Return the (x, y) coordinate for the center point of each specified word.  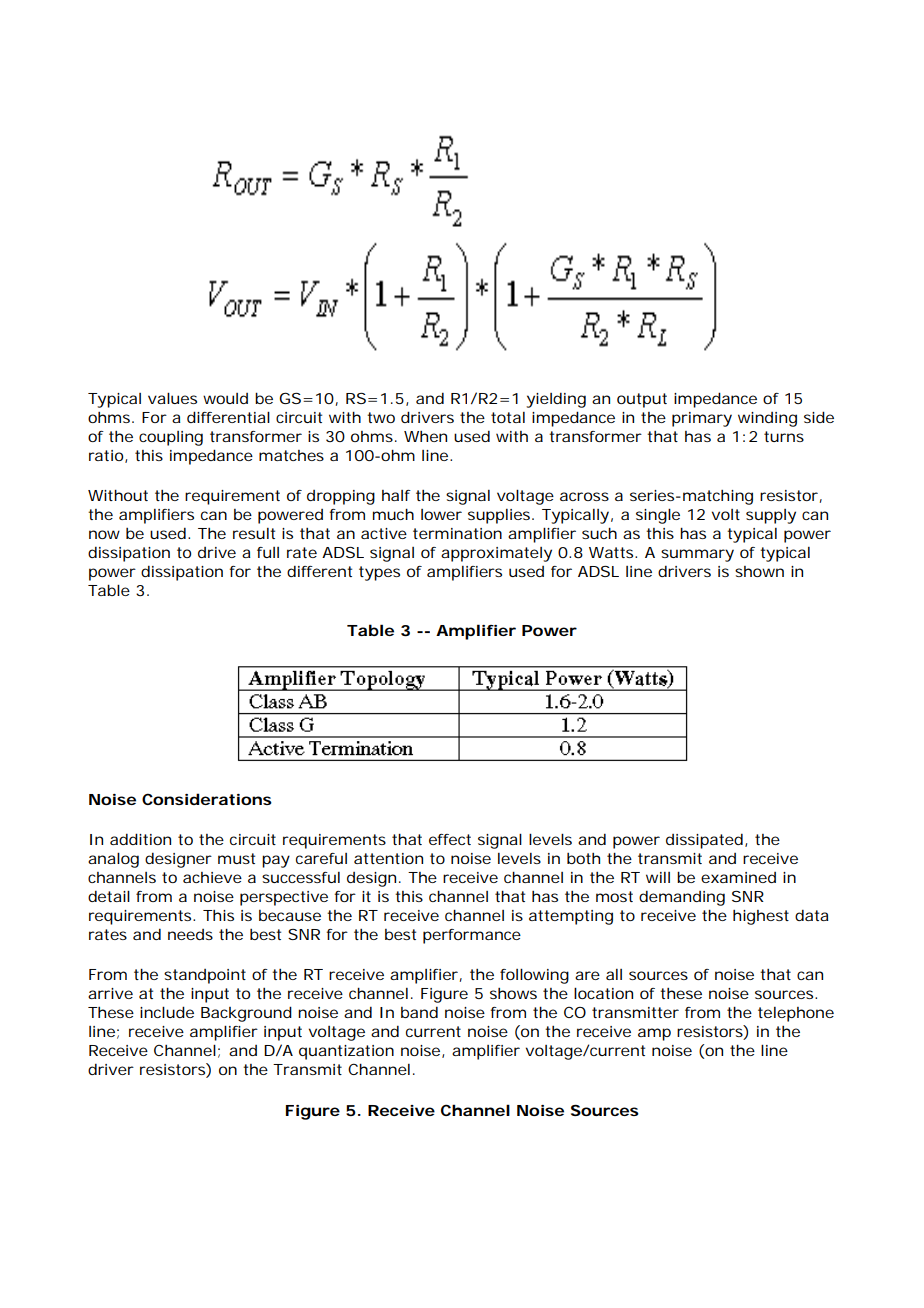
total (508, 417)
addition (140, 839)
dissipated (704, 841)
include (167, 1012)
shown (759, 571)
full (268, 552)
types (379, 573)
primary (702, 419)
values (172, 398)
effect (450, 839)
